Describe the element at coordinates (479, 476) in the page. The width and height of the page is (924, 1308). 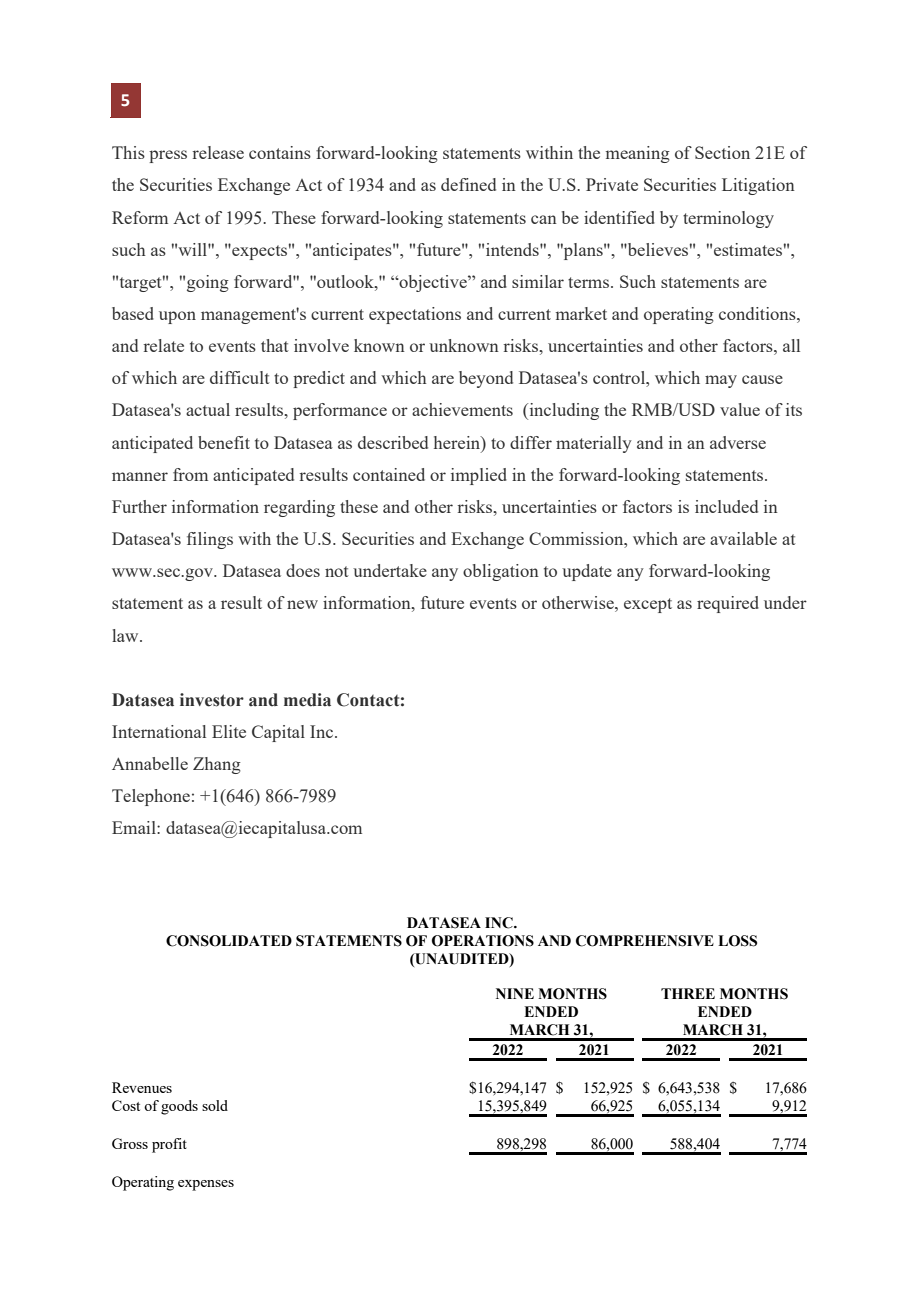
I see `implied` at that location.
